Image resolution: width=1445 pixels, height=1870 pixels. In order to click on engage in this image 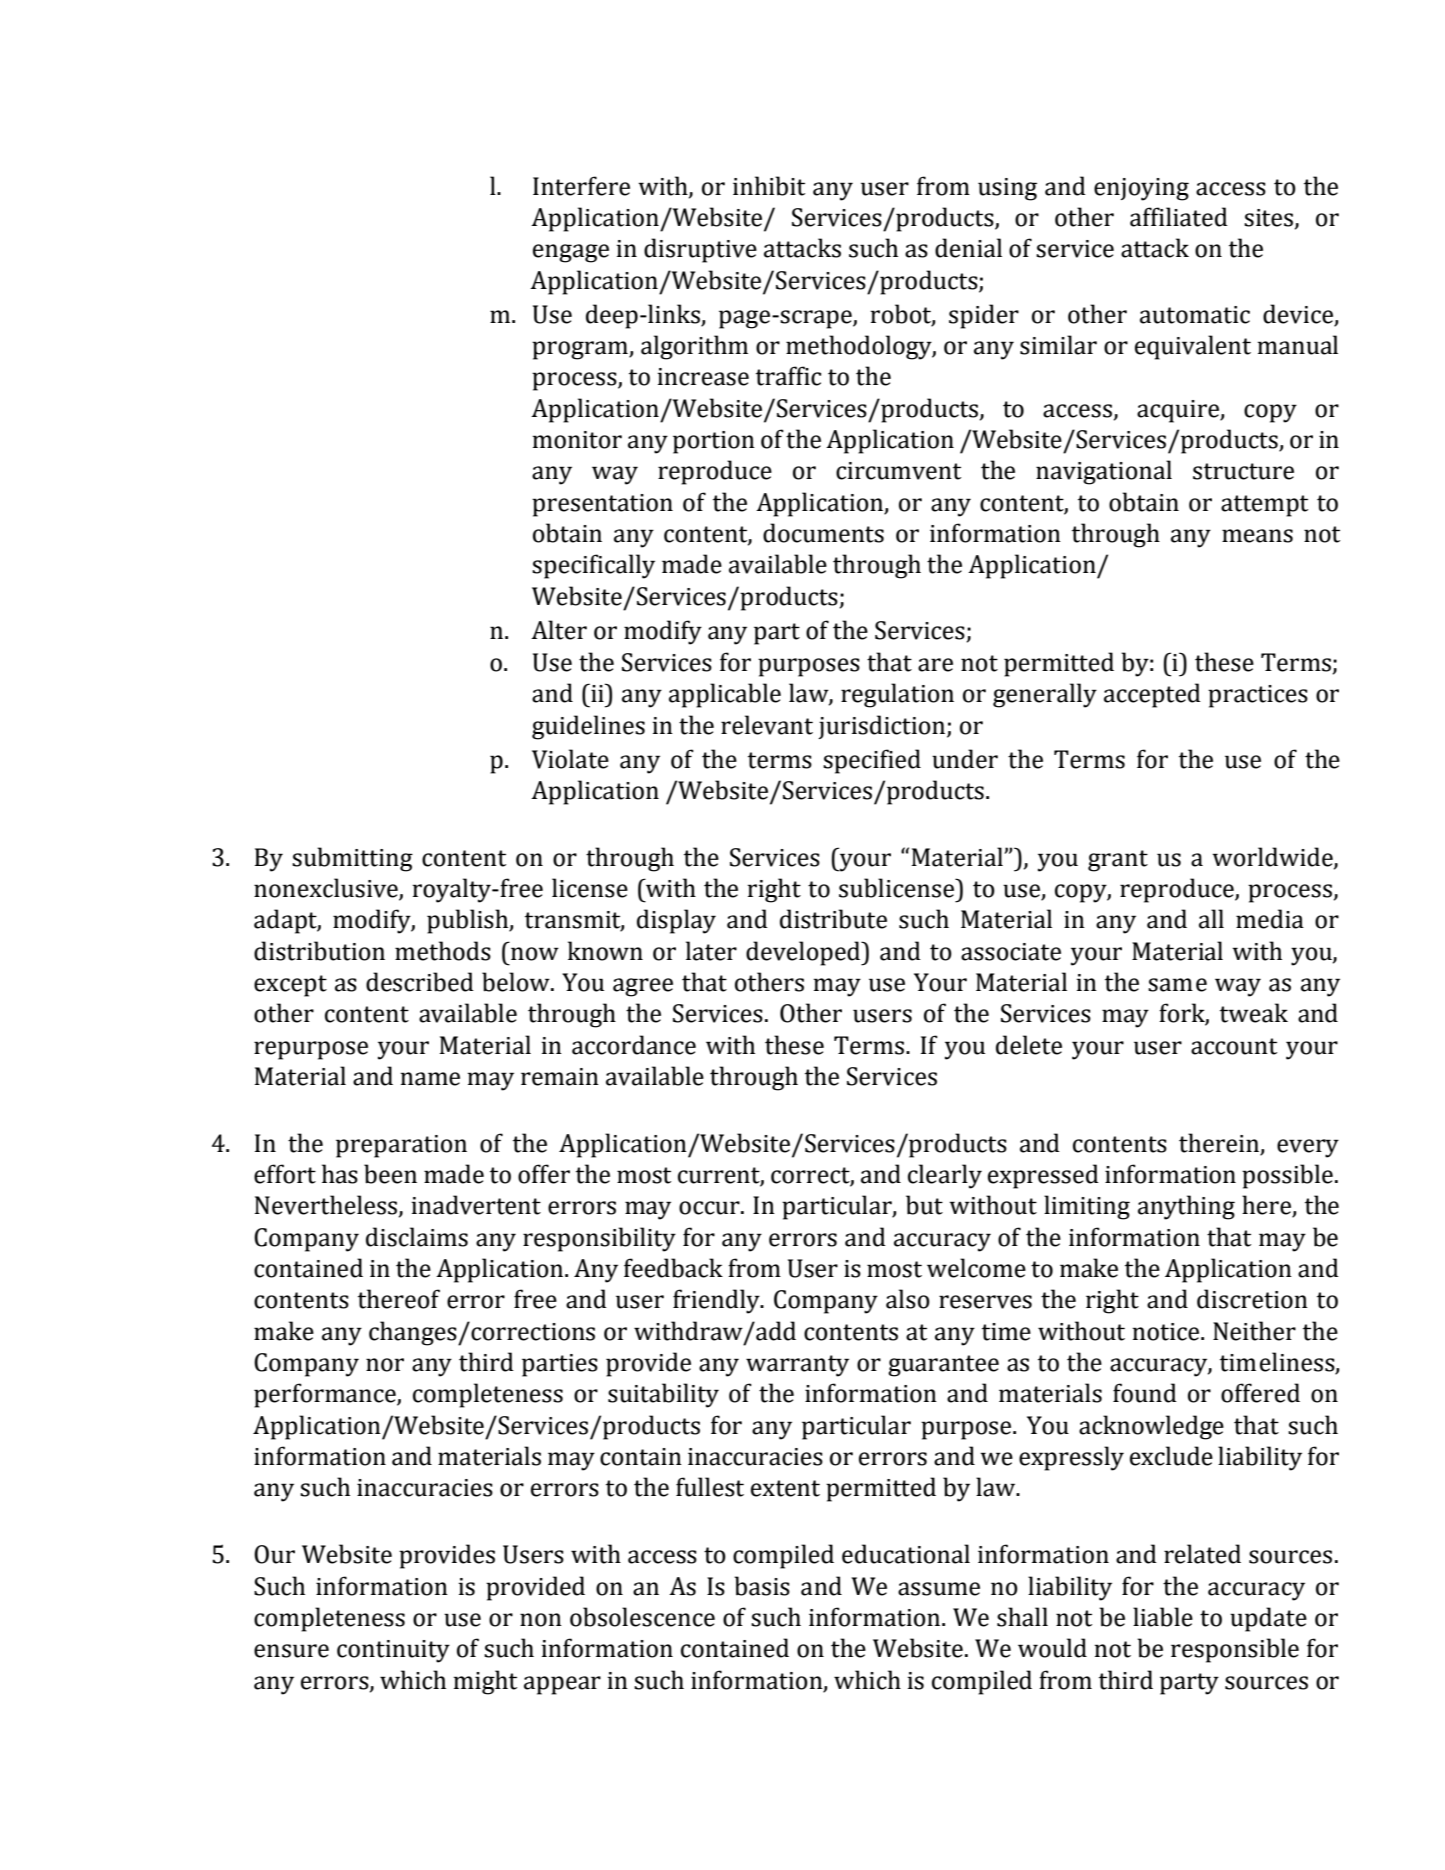, I will do `click(571, 253)`.
